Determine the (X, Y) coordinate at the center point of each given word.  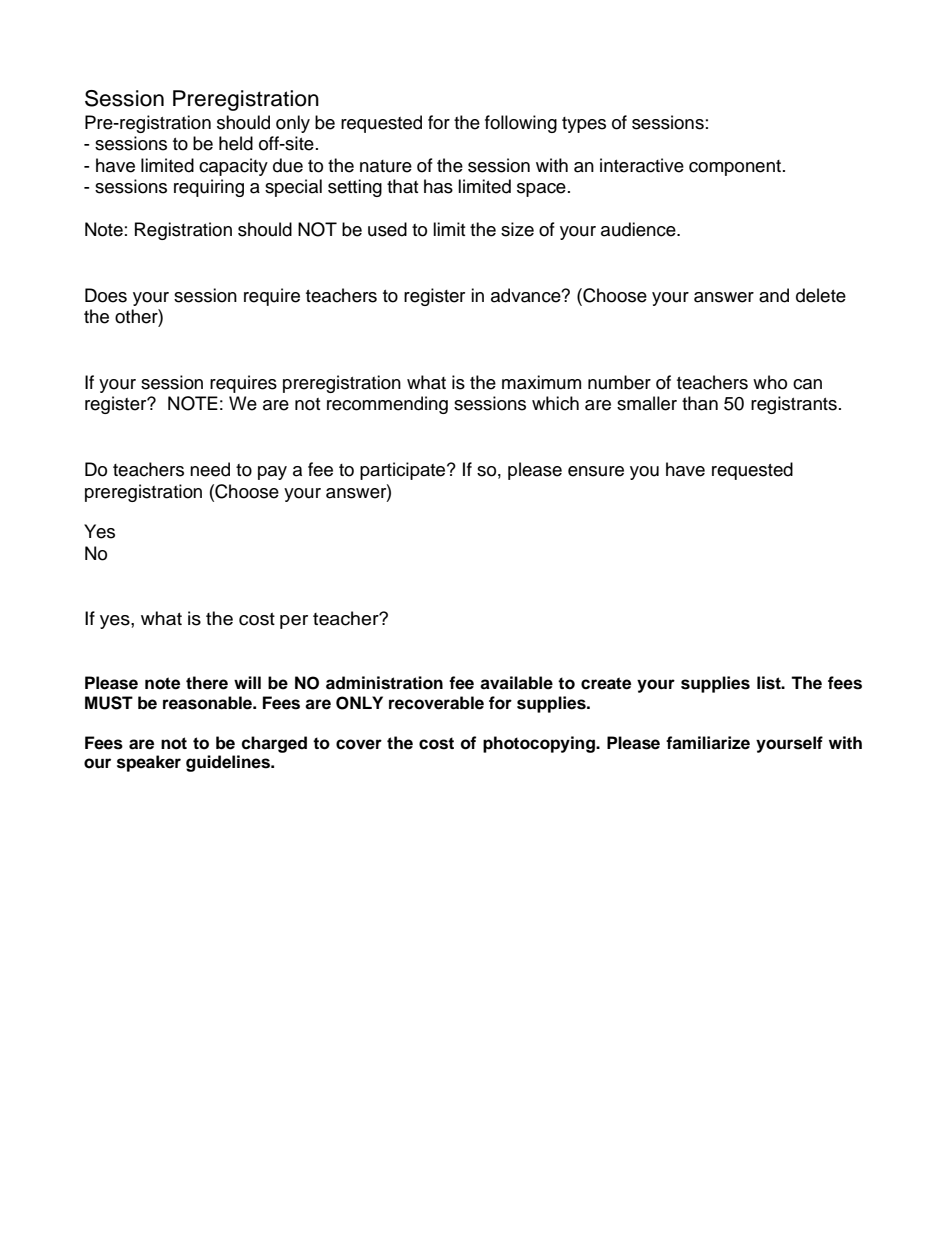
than (700, 403)
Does (106, 295)
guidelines (229, 763)
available (516, 683)
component (735, 168)
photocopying (540, 744)
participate (404, 471)
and (774, 295)
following (521, 124)
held (236, 143)
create (606, 683)
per (294, 622)
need (210, 469)
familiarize (708, 743)
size (517, 229)
